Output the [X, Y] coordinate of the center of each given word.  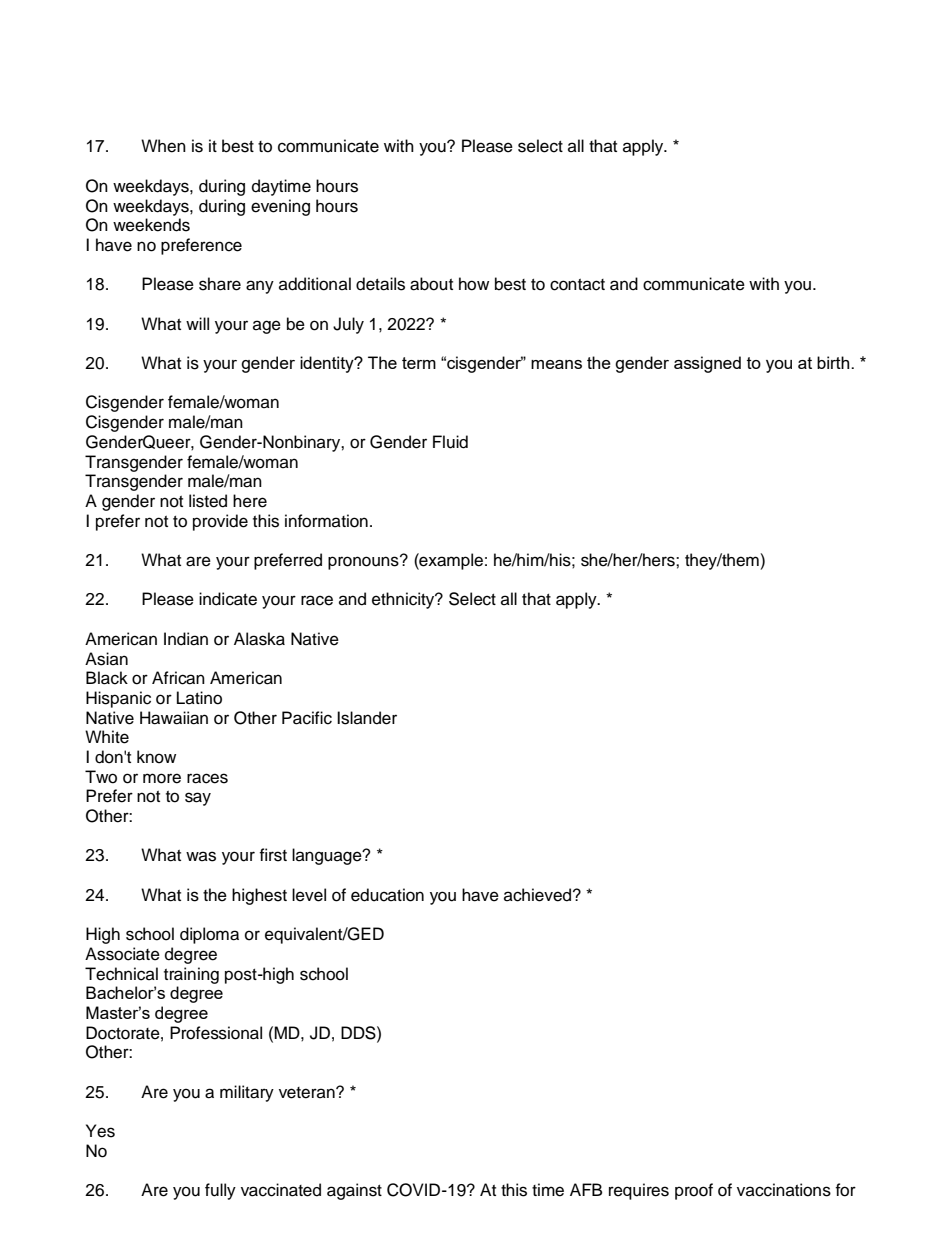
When [163, 146]
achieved [537, 895]
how [474, 284]
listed [208, 501]
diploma [209, 935]
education [387, 895]
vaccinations [784, 1190]
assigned [707, 364]
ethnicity [404, 600]
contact [577, 285]
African [178, 678]
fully [220, 1191]
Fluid [450, 442]
